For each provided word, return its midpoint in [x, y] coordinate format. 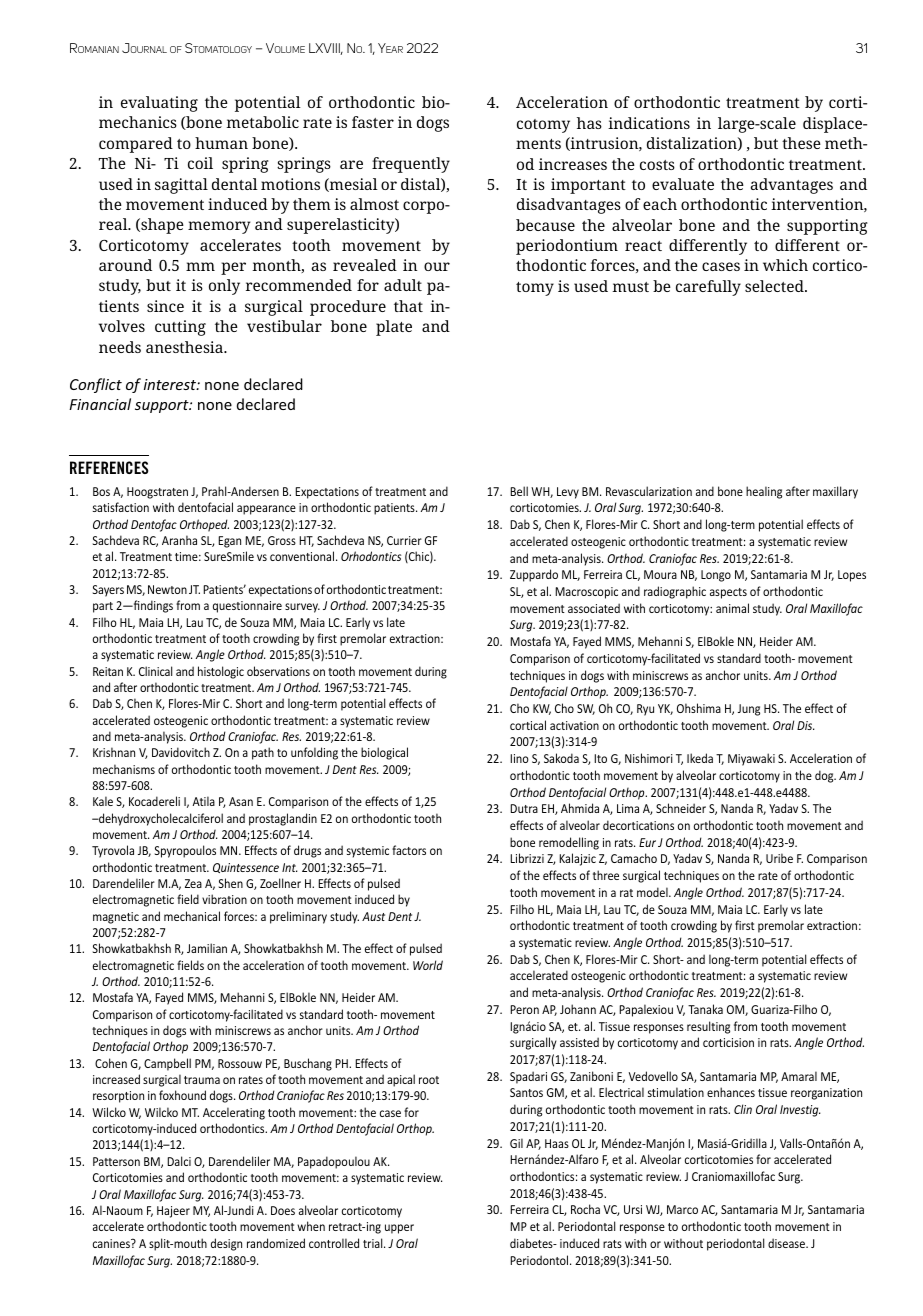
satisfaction [121, 507]
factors [409, 850]
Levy [568, 493]
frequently [411, 165]
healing [764, 492]
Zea [193, 883]
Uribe [779, 858]
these [801, 143]
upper [399, 1229]
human [221, 143]
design [226, 1244]
